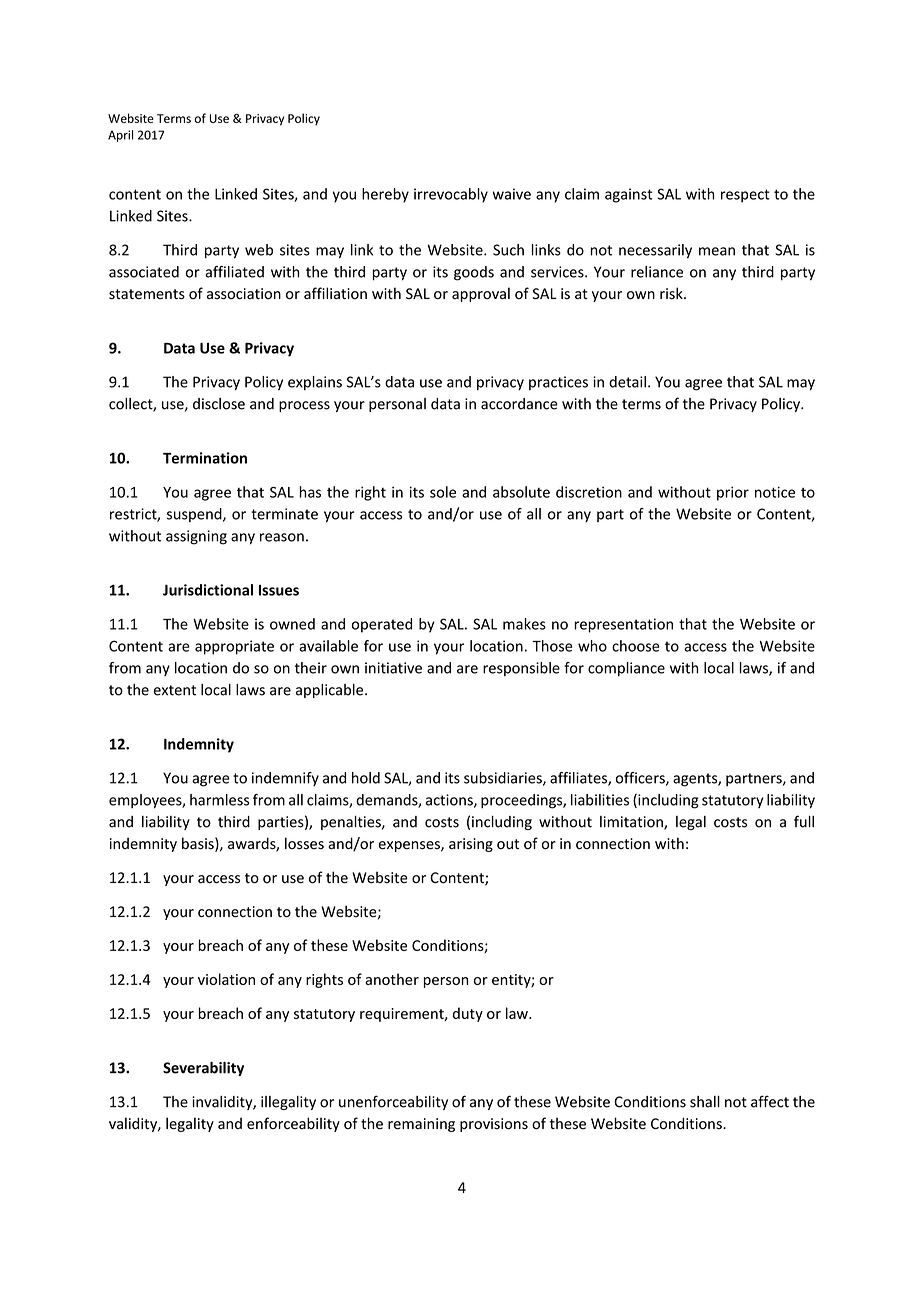 The width and height of the page is (924, 1308). What do you see at coordinates (120, 136) in the page?
I see `April` at bounding box center [120, 136].
